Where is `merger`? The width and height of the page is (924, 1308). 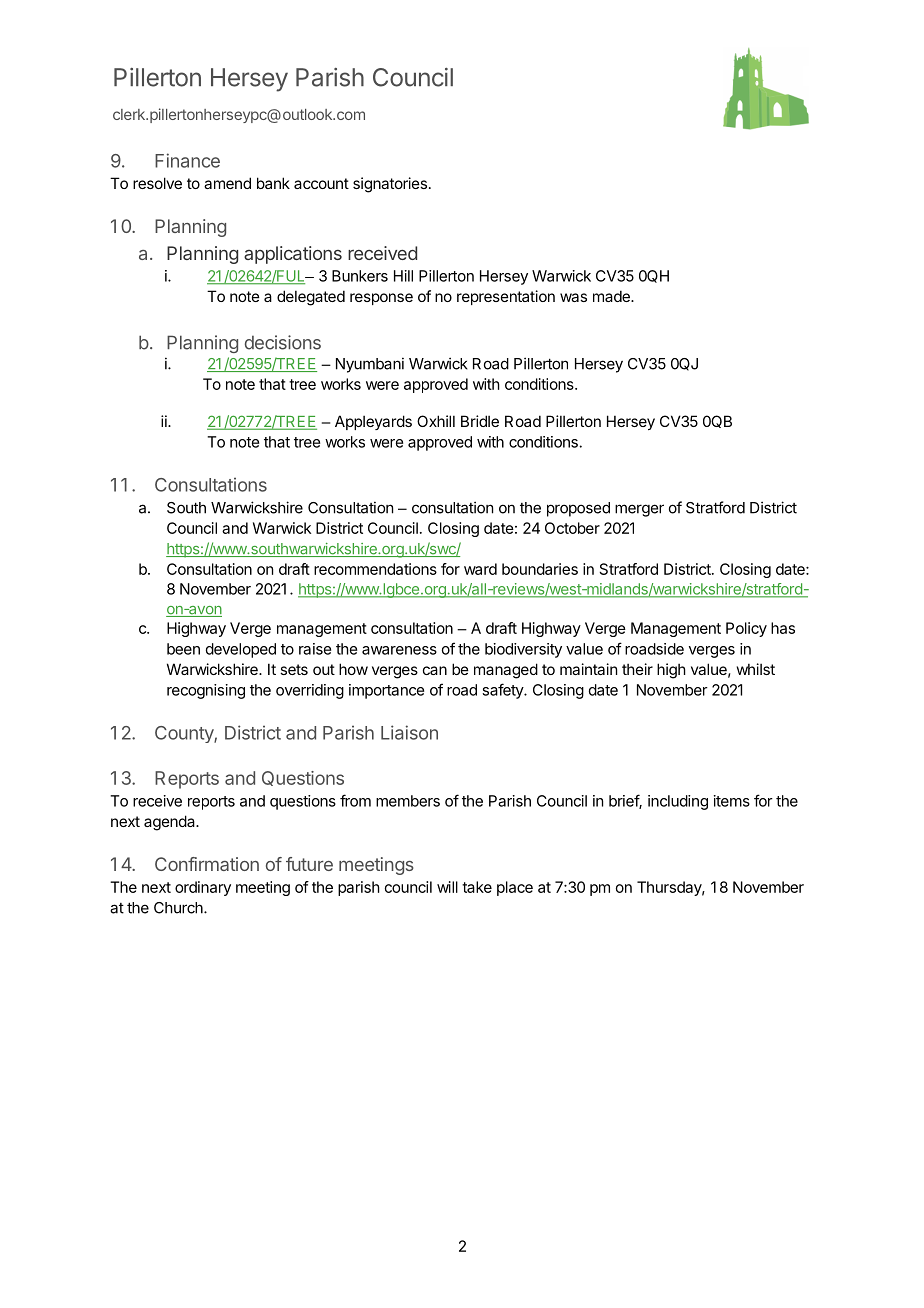 merger is located at coordinates (639, 510).
